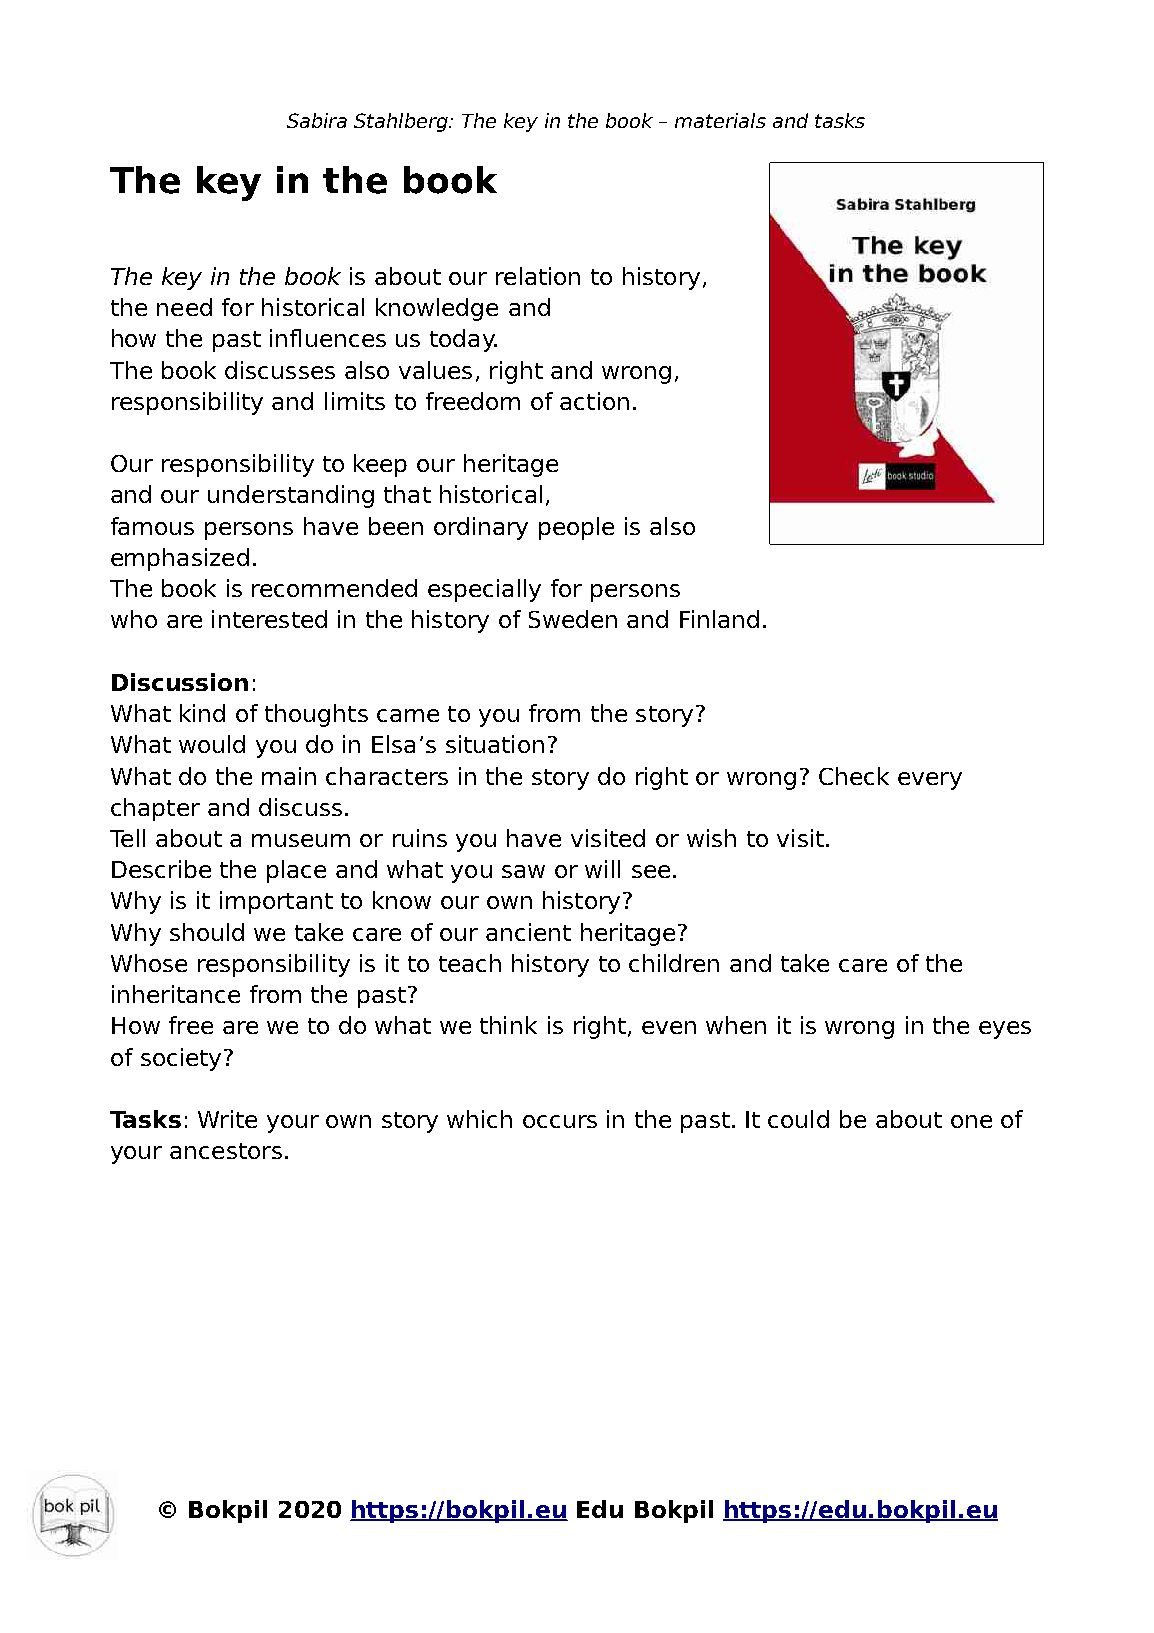  I want to click on emphasized, so click(180, 559).
